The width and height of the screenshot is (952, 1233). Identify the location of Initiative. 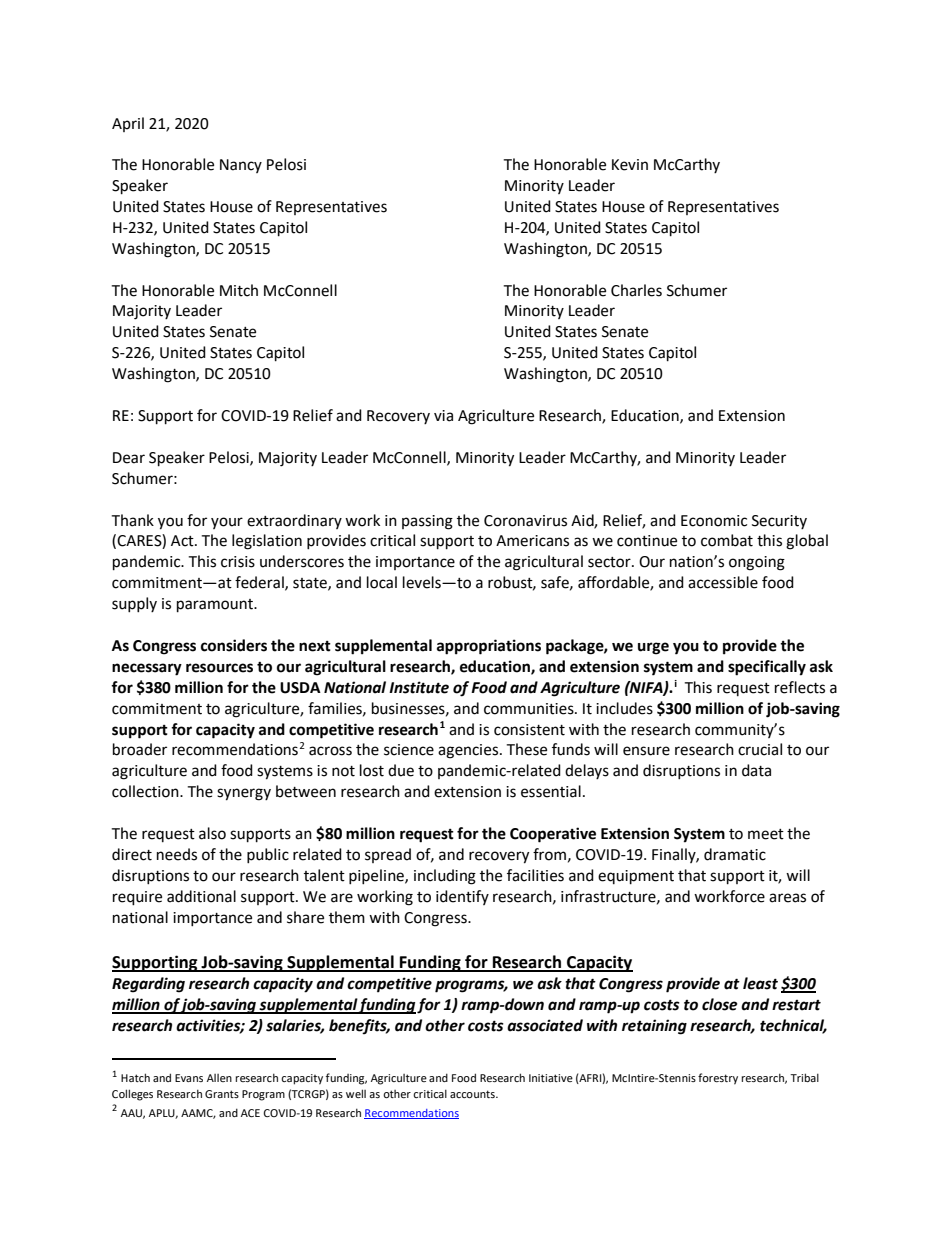
(551, 1078).
